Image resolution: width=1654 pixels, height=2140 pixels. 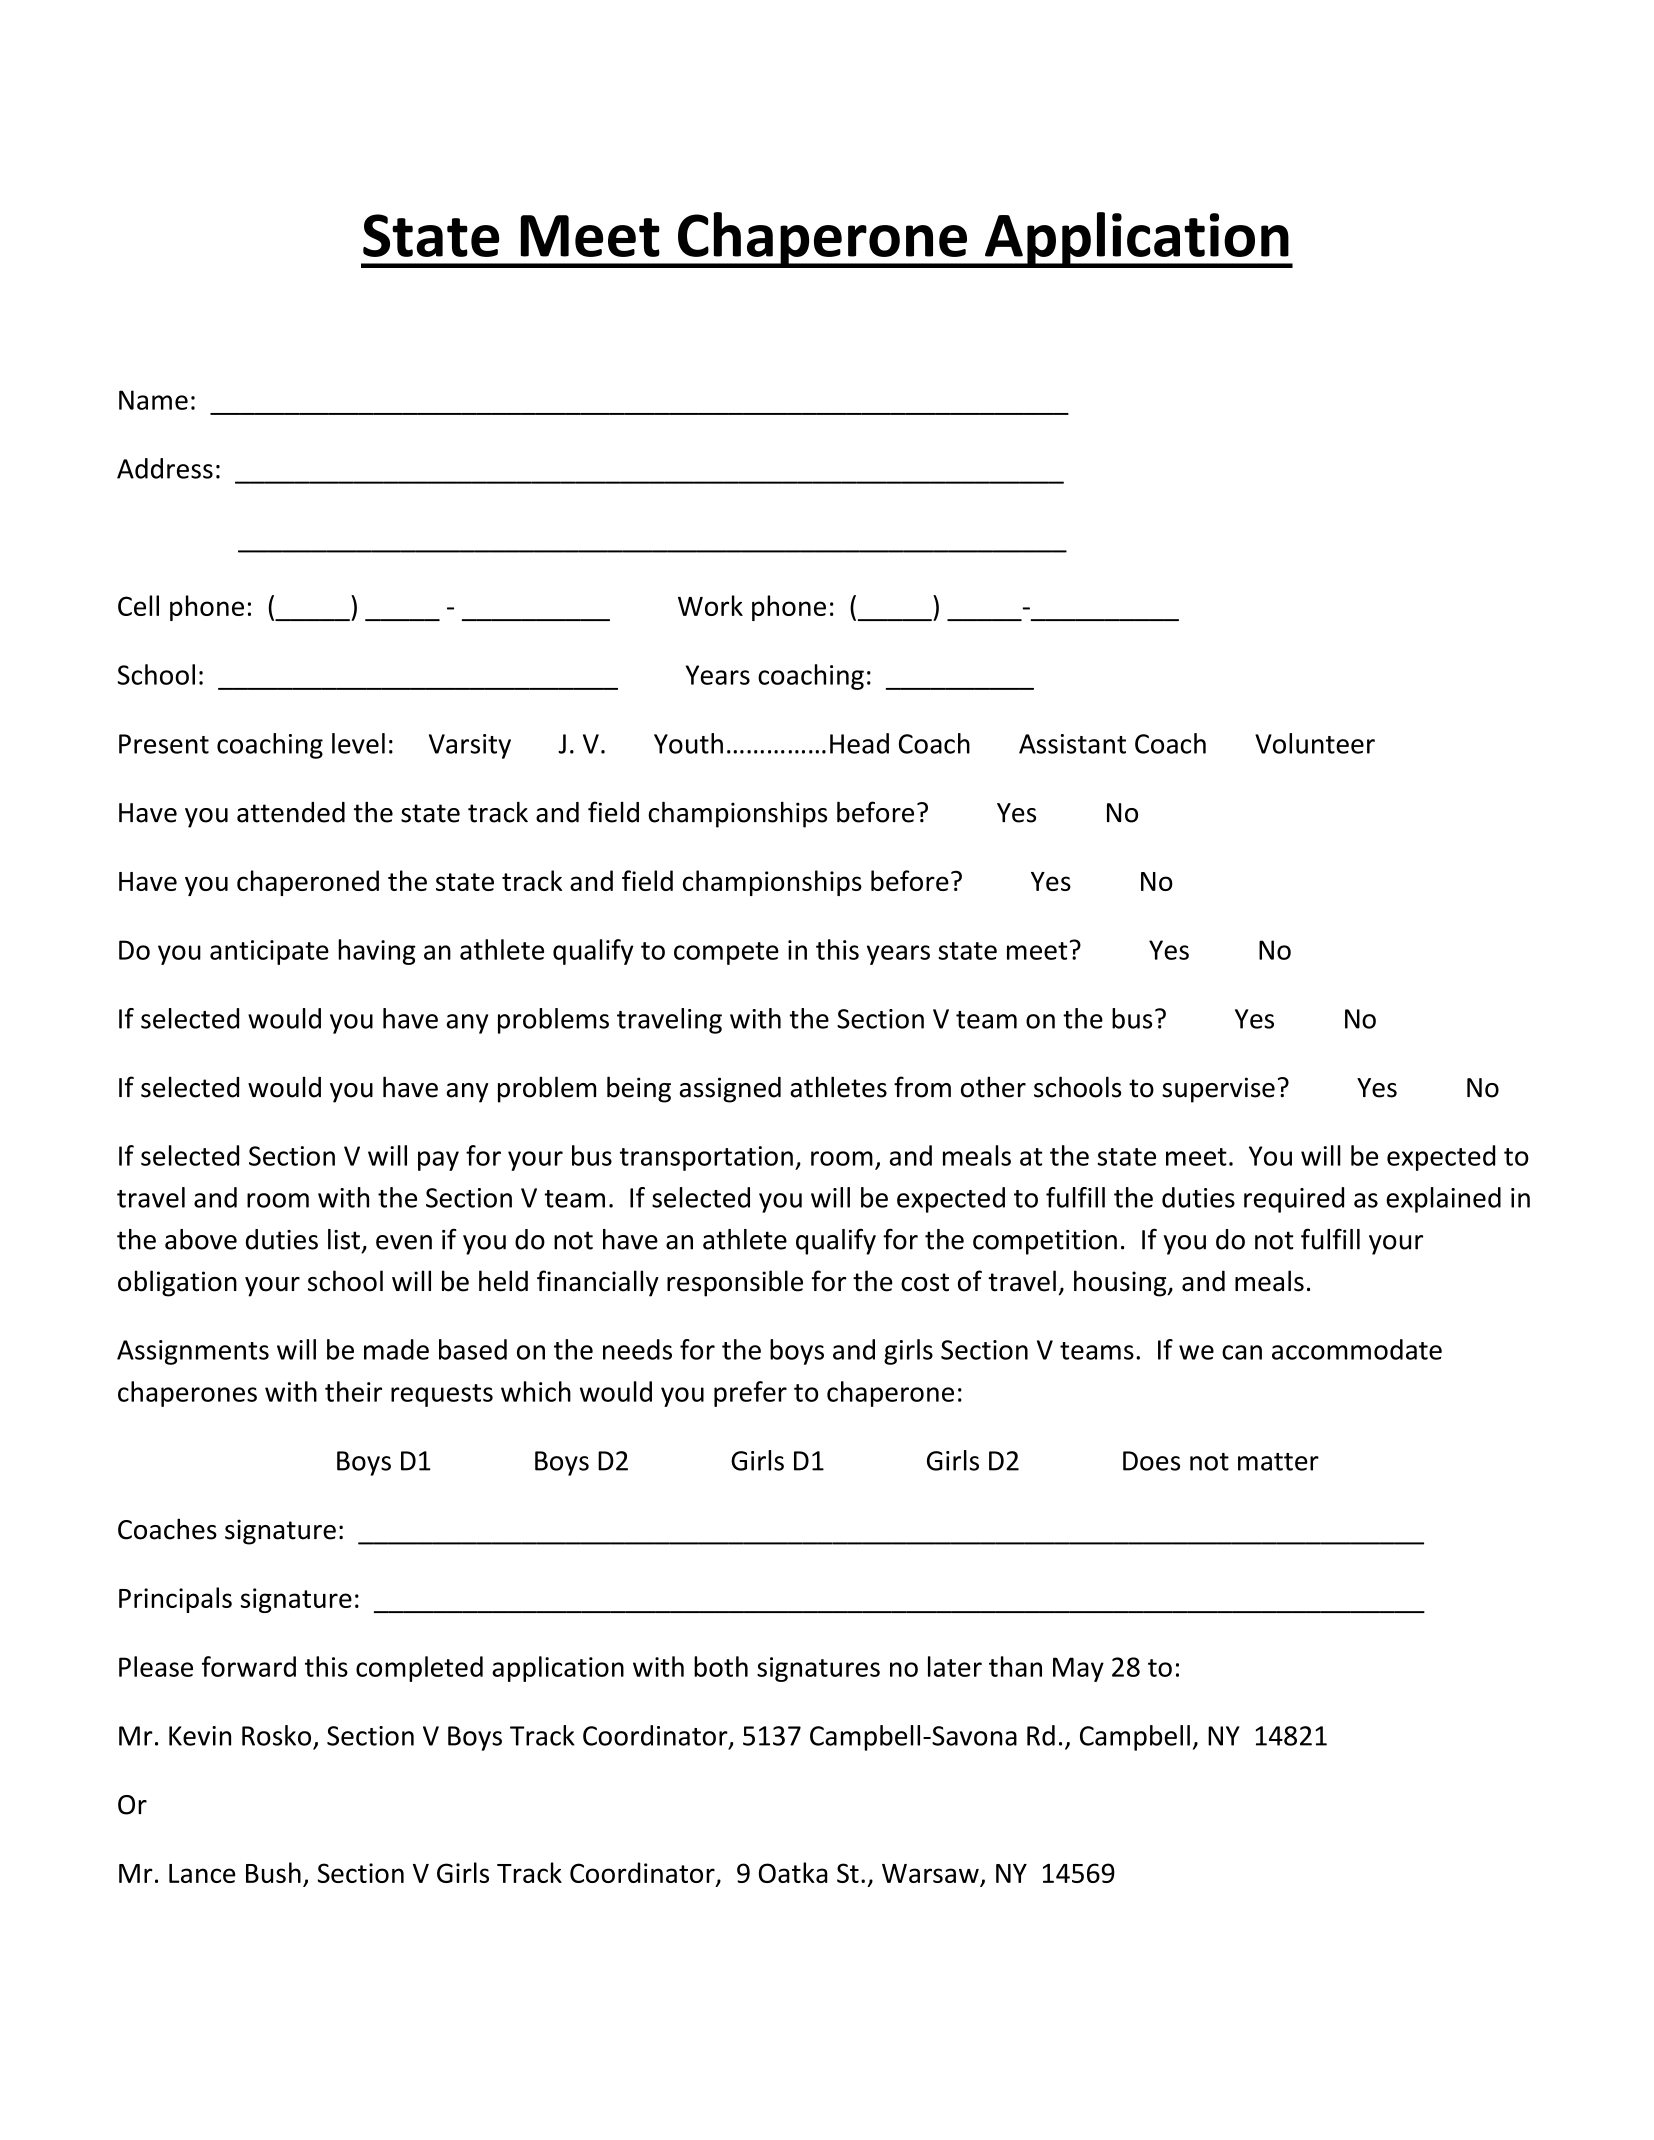 What do you see at coordinates (710, 605) in the screenshot?
I see `Work` at bounding box center [710, 605].
